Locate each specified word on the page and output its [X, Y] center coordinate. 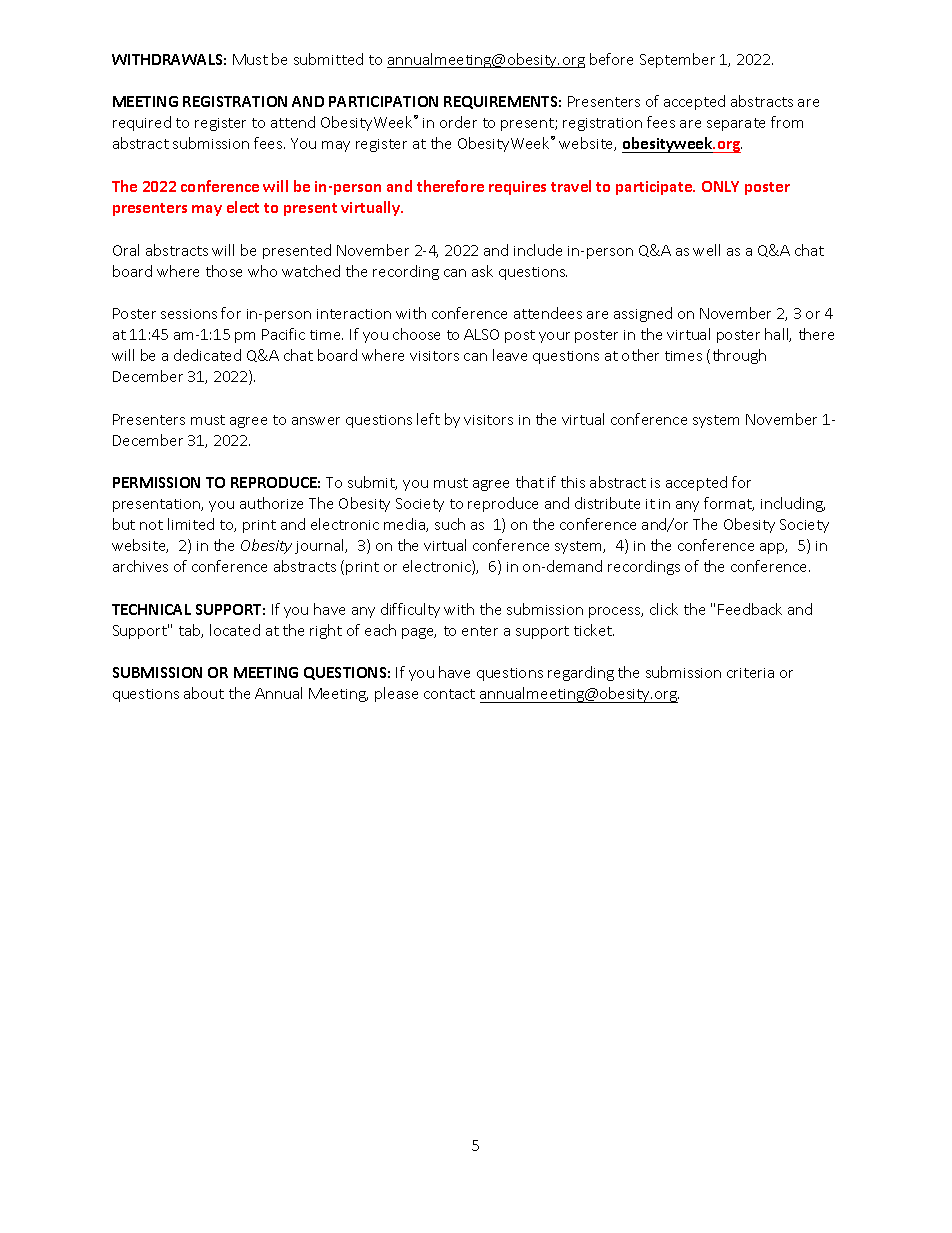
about [204, 693]
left [428, 419]
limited [191, 524]
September [677, 60]
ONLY [720, 186]
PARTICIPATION [383, 101]
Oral [126, 250]
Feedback [750, 609]
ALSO [481, 334]
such [450, 524]
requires [517, 188]
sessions [189, 314]
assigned [643, 314]
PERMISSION [156, 482]
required [142, 123]
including [793, 504]
